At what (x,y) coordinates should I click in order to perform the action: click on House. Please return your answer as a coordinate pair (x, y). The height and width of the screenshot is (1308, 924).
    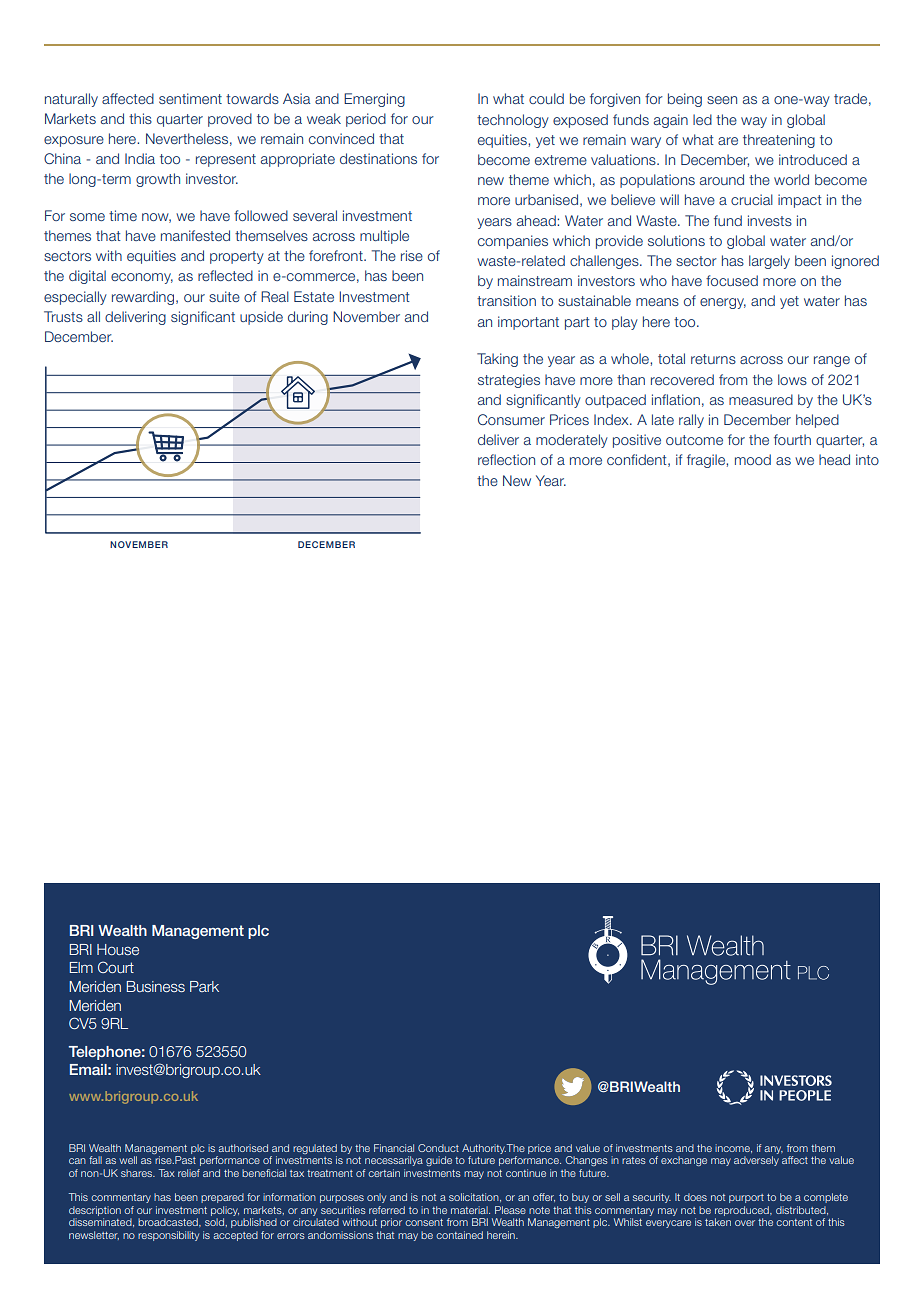
    Looking at the image, I should click on (118, 949).
